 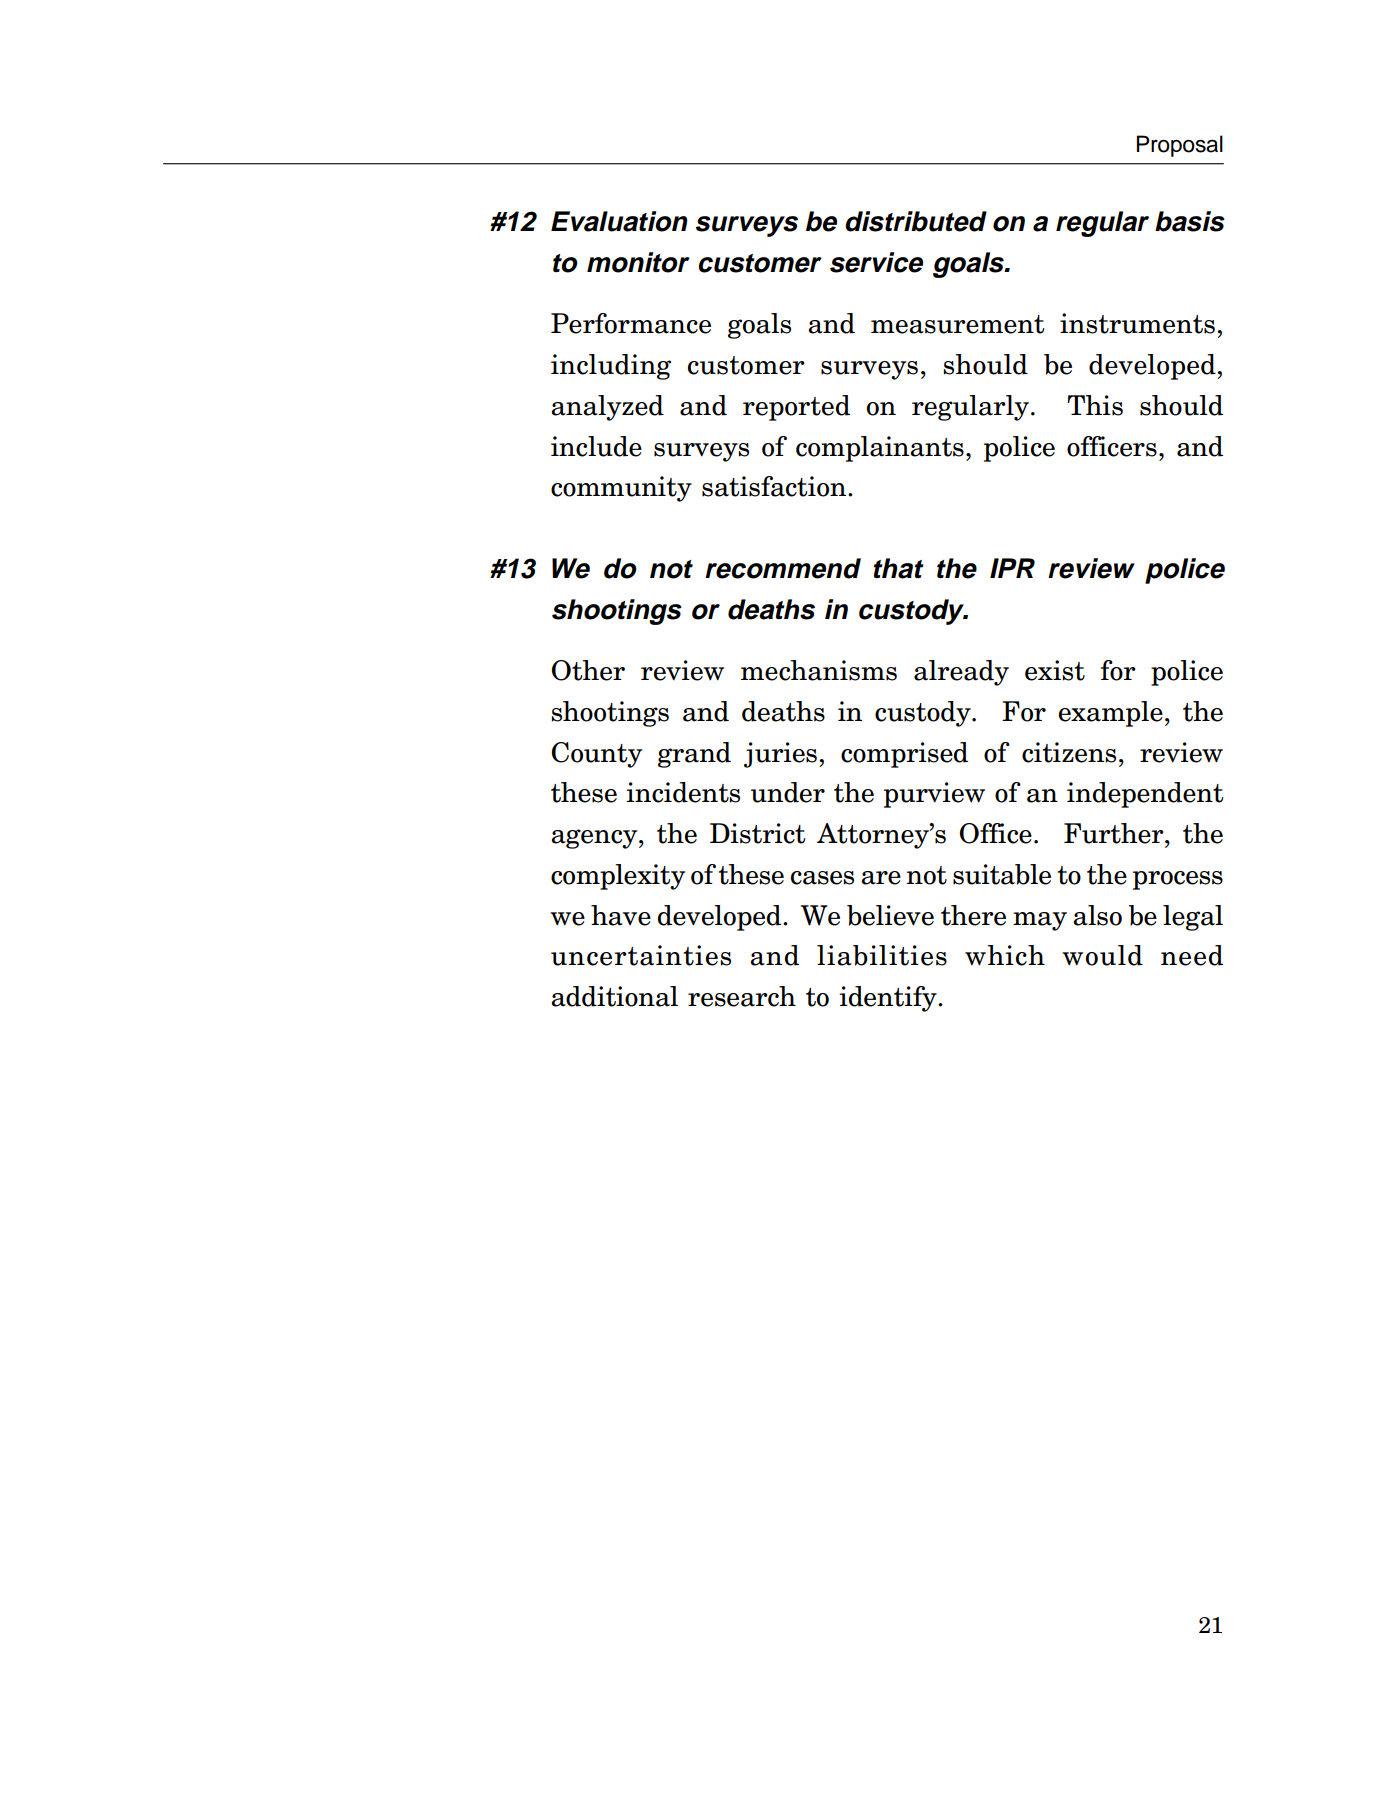 What do you see at coordinates (1180, 146) in the document?
I see `Proposal` at bounding box center [1180, 146].
